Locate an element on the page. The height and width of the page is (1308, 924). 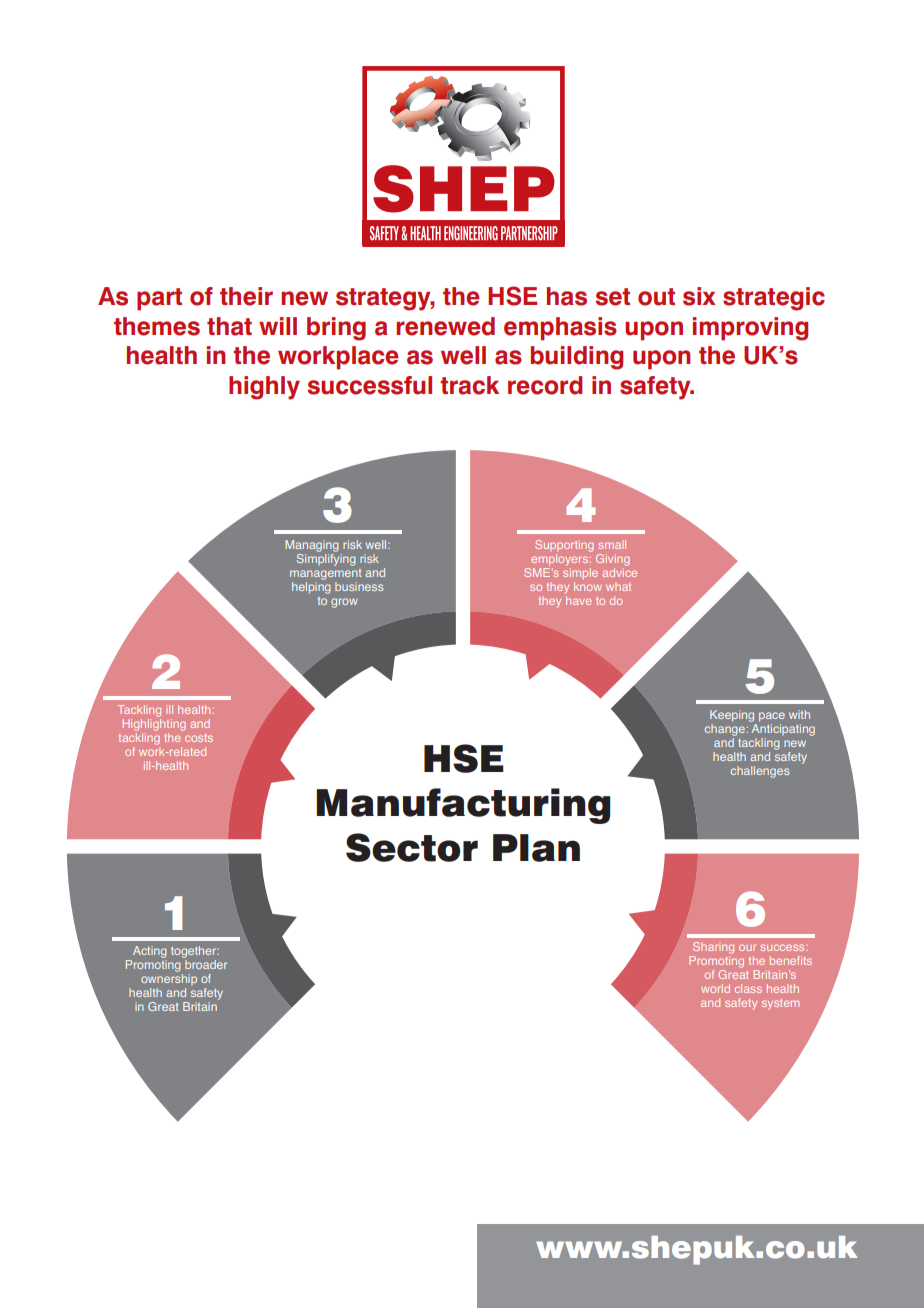
small is located at coordinates (612, 544).
